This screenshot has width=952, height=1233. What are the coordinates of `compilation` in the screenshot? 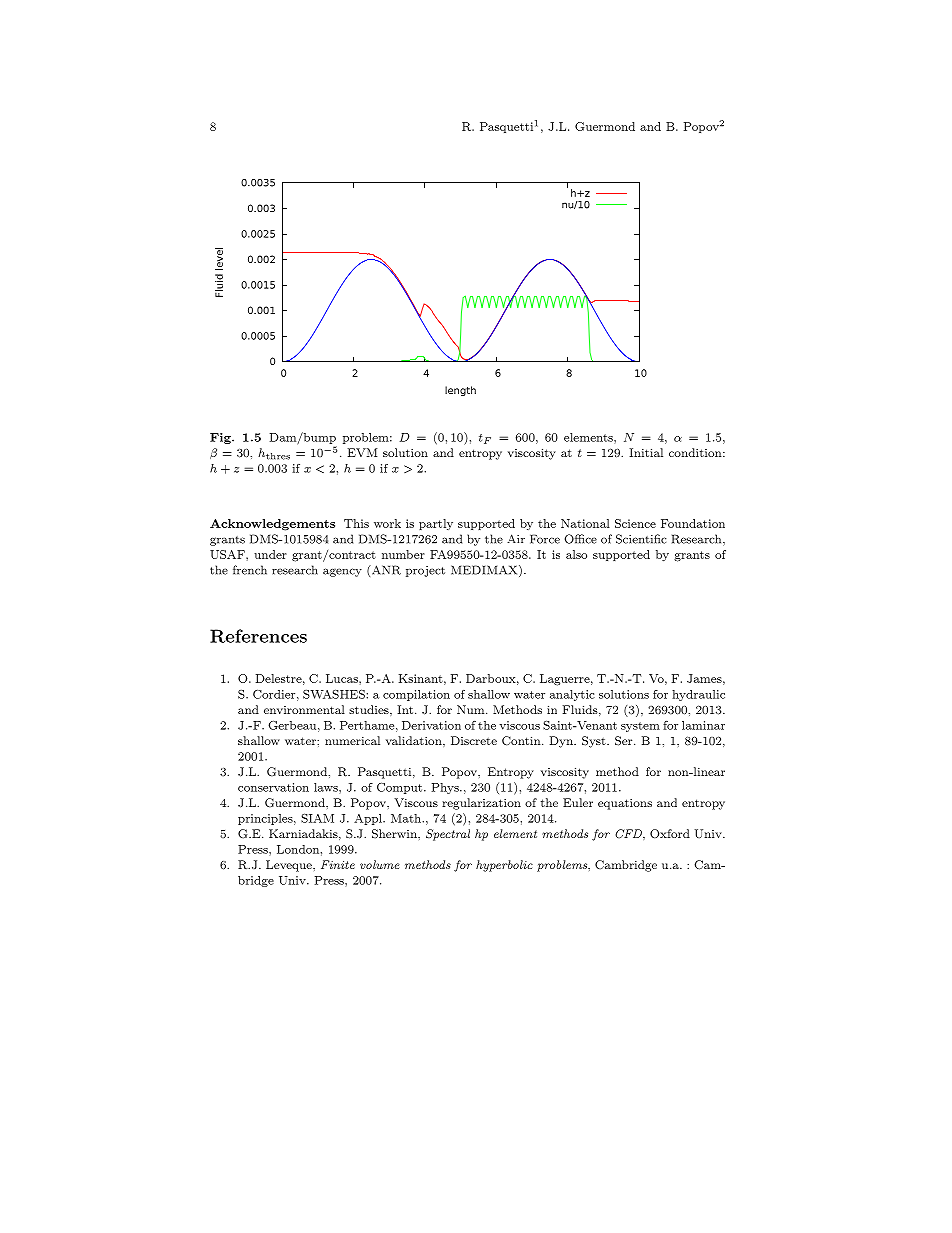 It's located at (416, 695).
